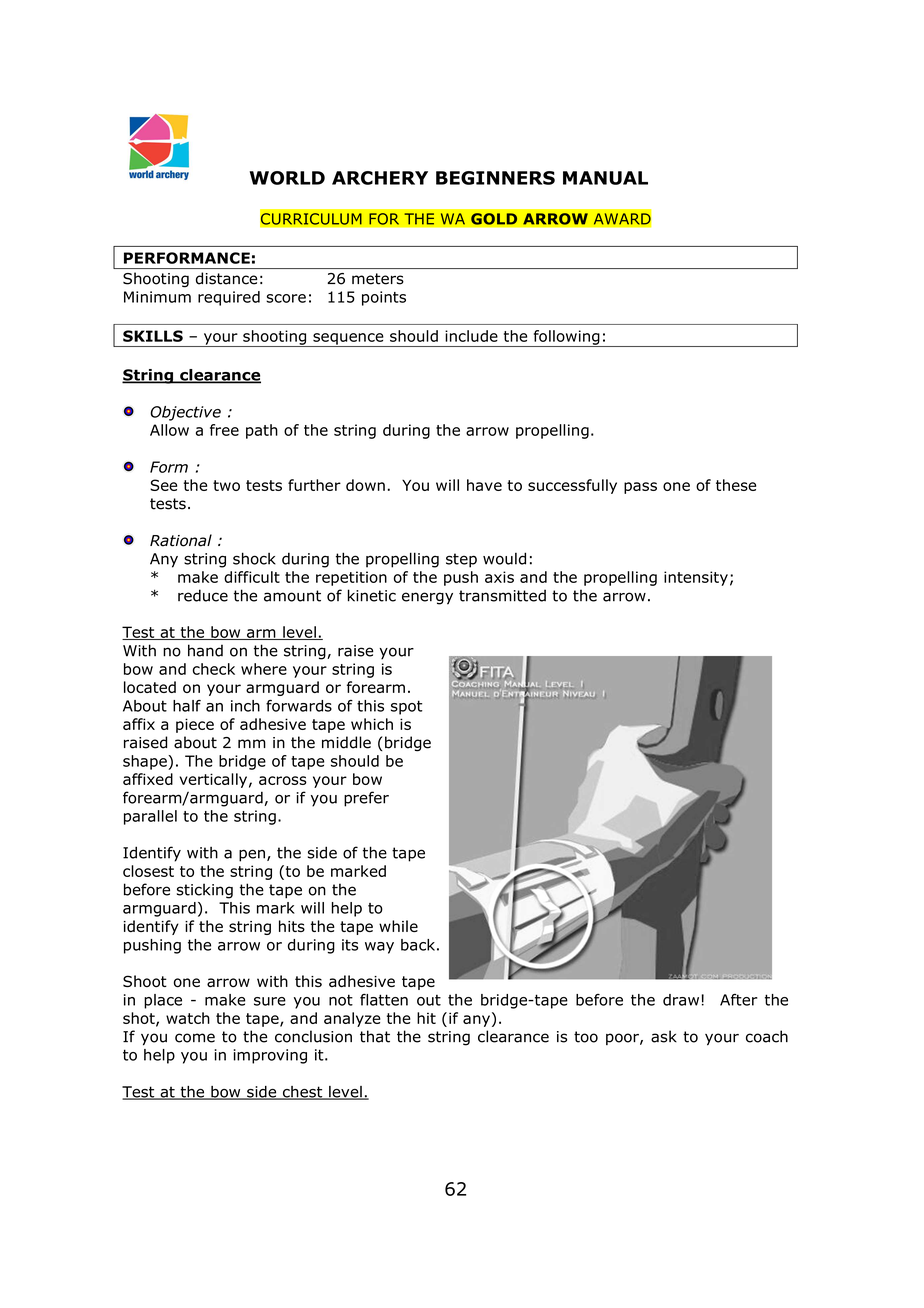 This screenshot has width=924, height=1308. What do you see at coordinates (681, 1000) in the screenshot?
I see `draw` at bounding box center [681, 1000].
